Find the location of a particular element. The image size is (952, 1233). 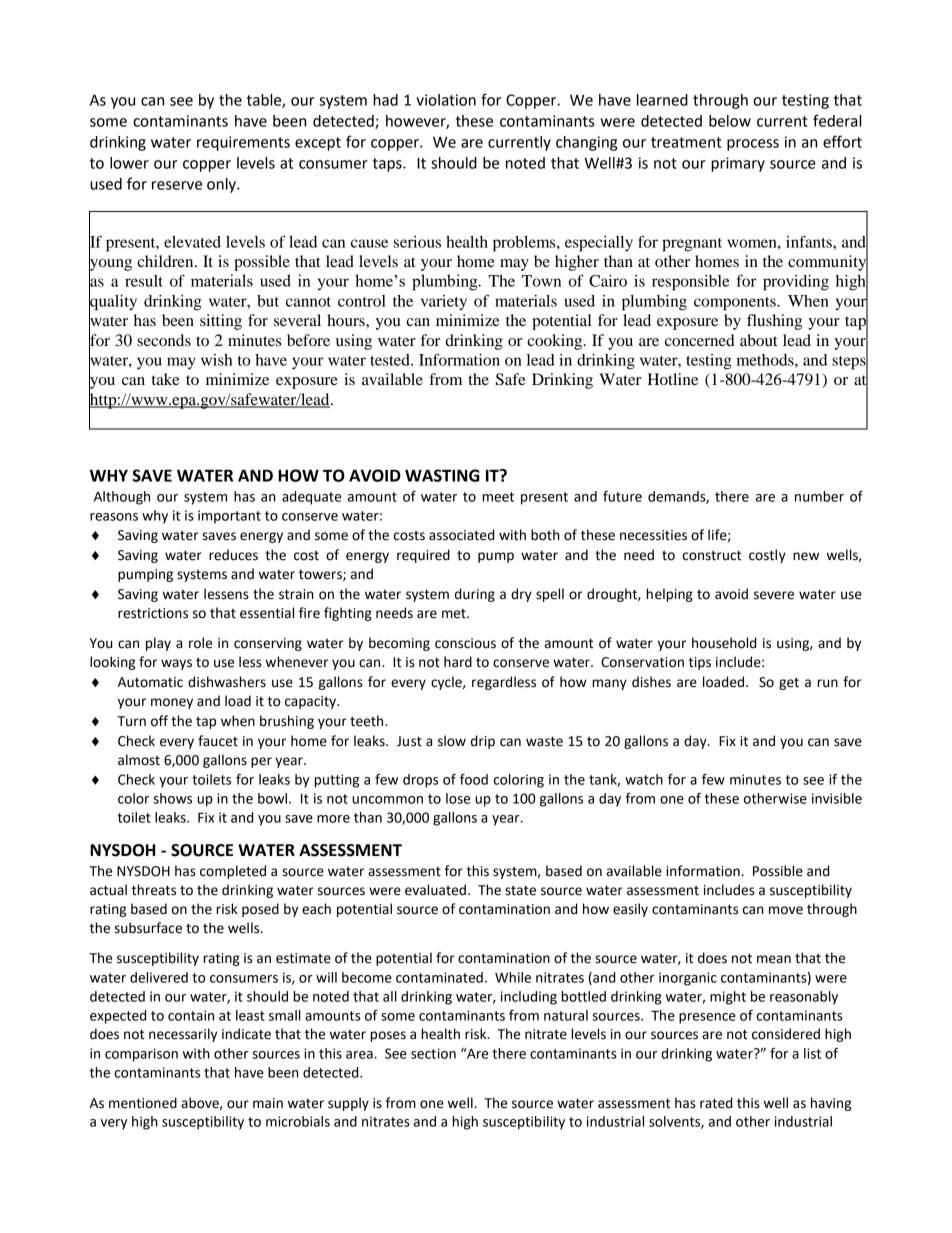

section is located at coordinates (433, 1053).
